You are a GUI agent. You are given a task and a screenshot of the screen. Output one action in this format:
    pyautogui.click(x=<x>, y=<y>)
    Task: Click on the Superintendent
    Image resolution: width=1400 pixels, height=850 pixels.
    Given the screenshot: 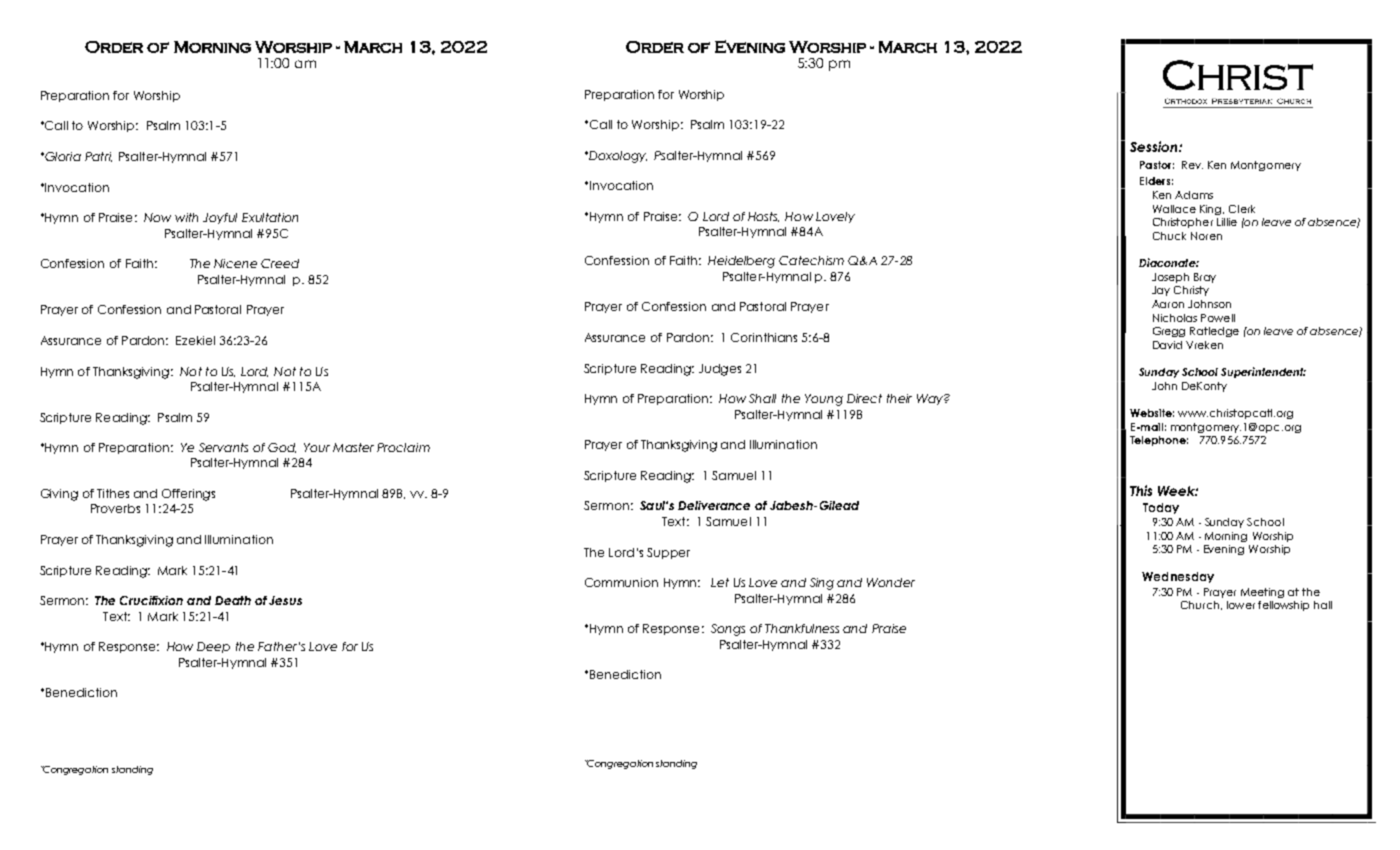 What is the action you would take?
    pyautogui.click(x=1263, y=372)
